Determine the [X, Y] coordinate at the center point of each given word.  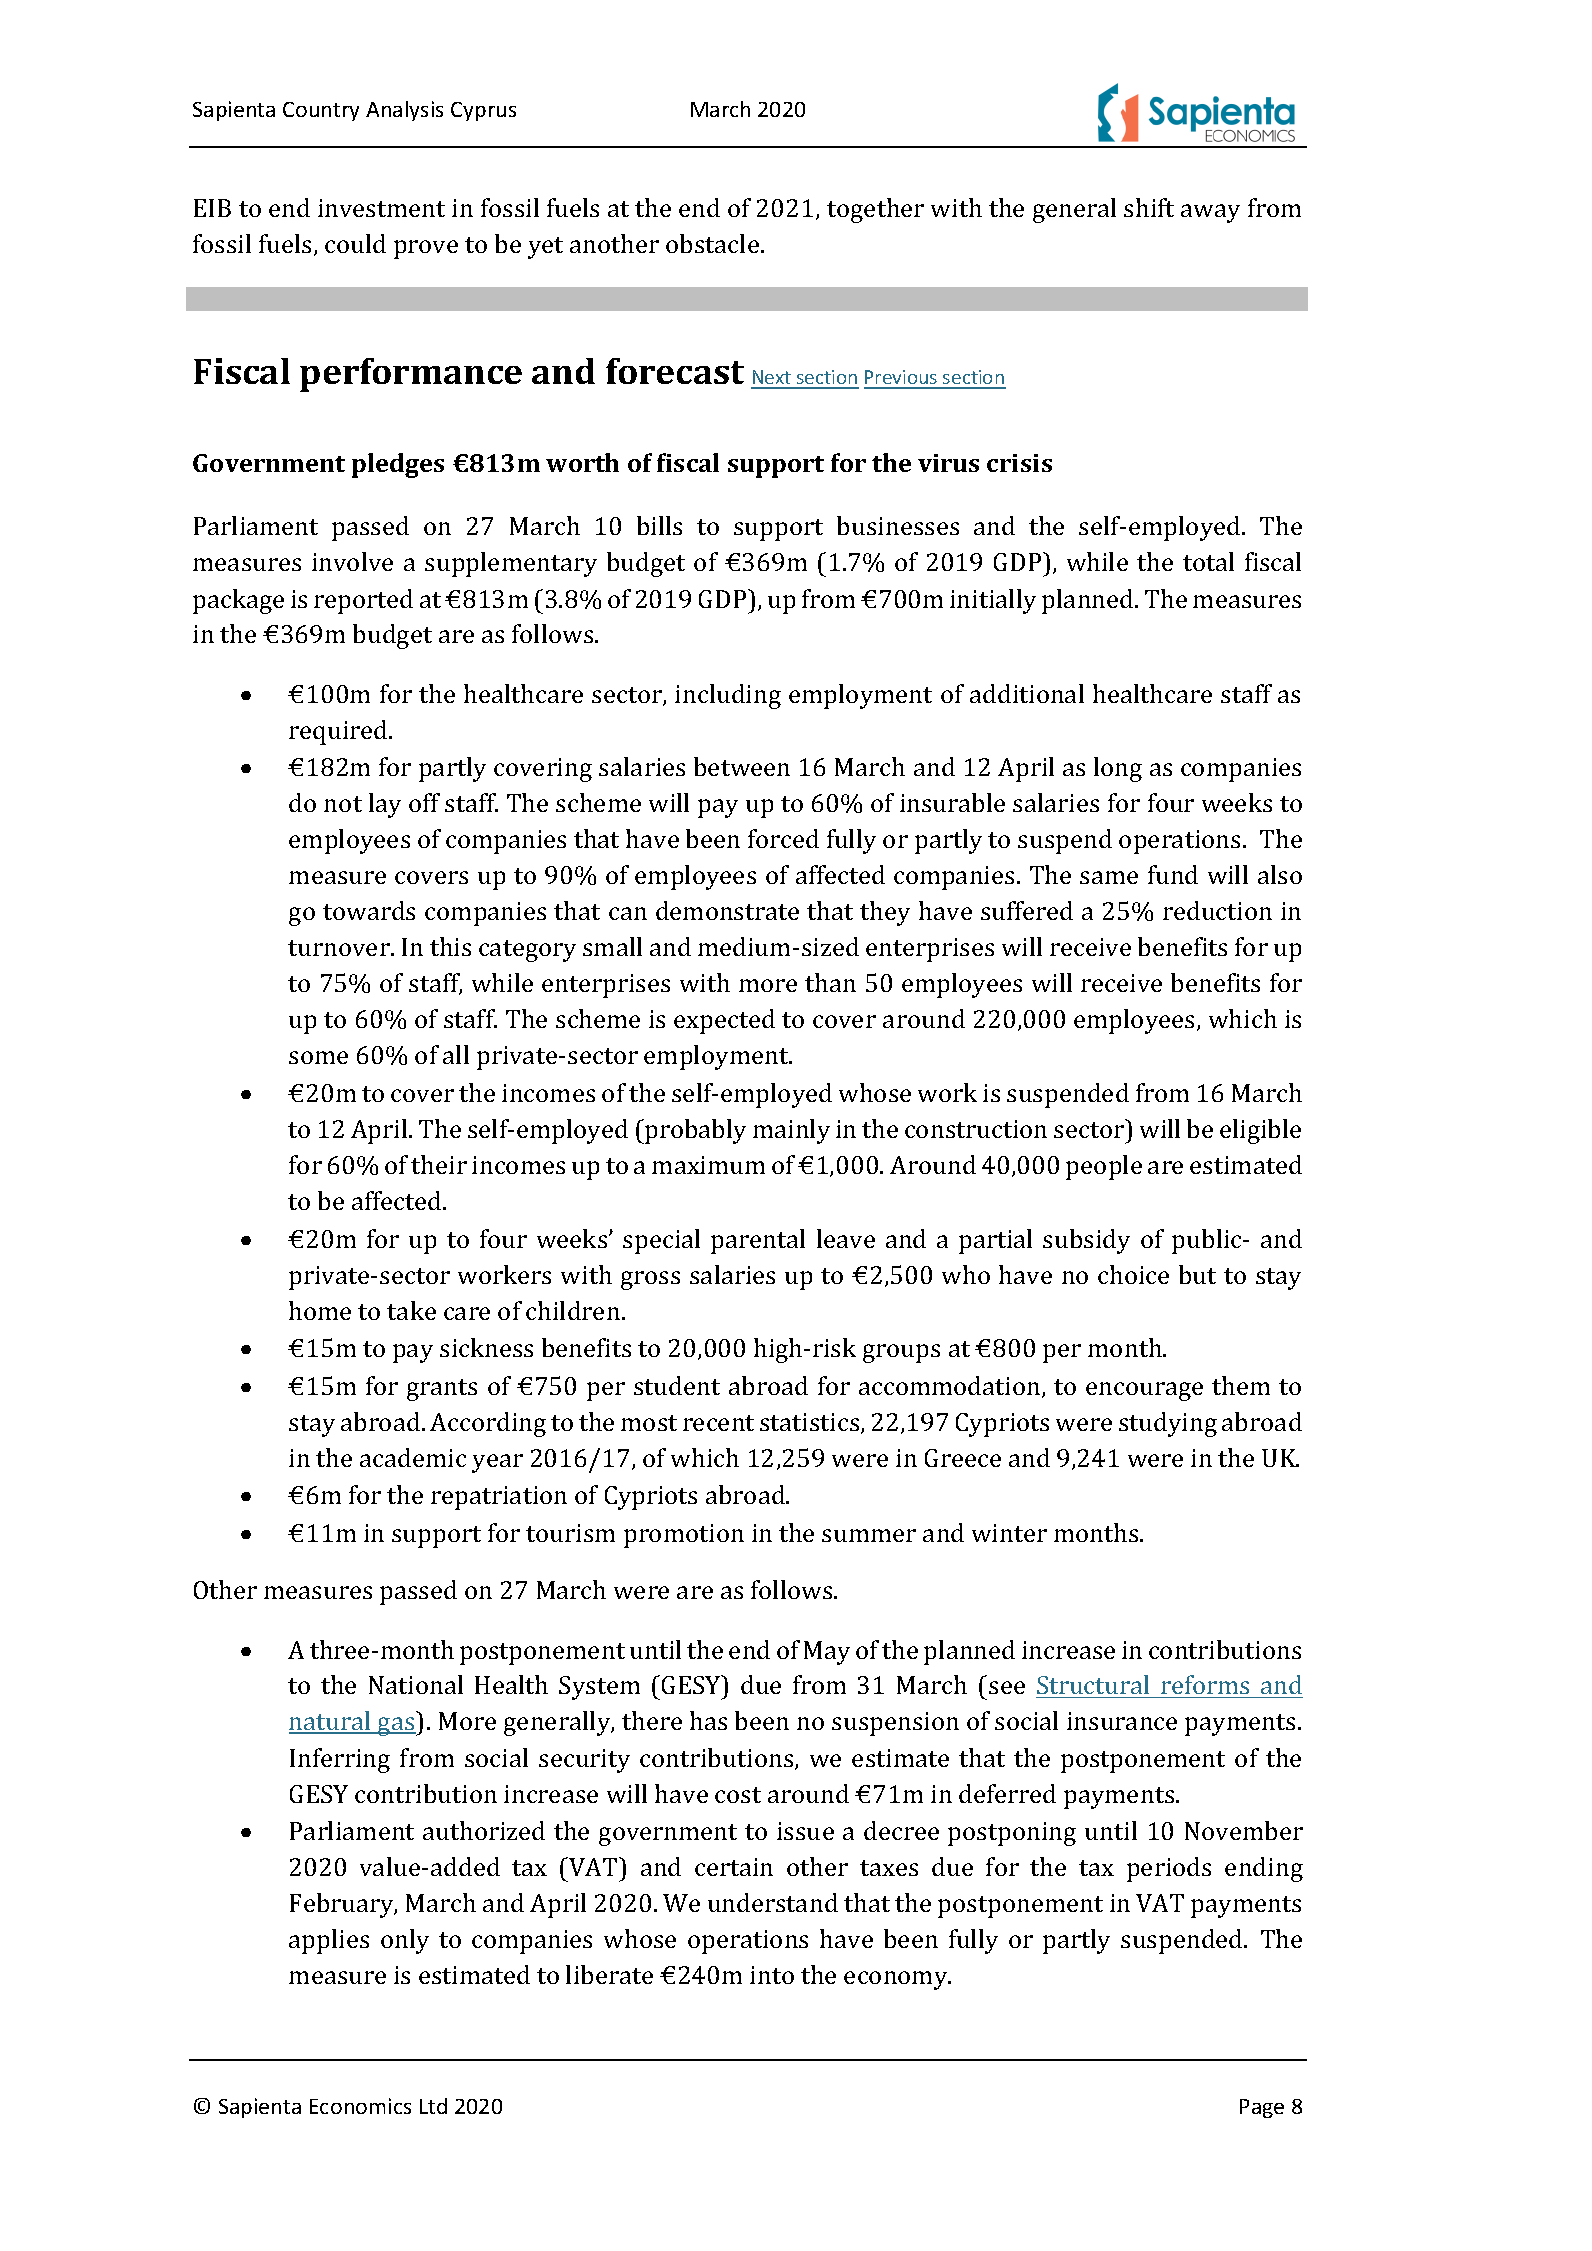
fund [1173, 874]
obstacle [712, 243]
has [708, 1720]
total [1208, 561]
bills [659, 525]
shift [1149, 207]
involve [352, 561]
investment [381, 208]
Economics [360, 2106]
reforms [1205, 1686]
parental [758, 1241]
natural [331, 1722]
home [320, 1310]
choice [1133, 1274]
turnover [340, 948]
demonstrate [727, 910]
